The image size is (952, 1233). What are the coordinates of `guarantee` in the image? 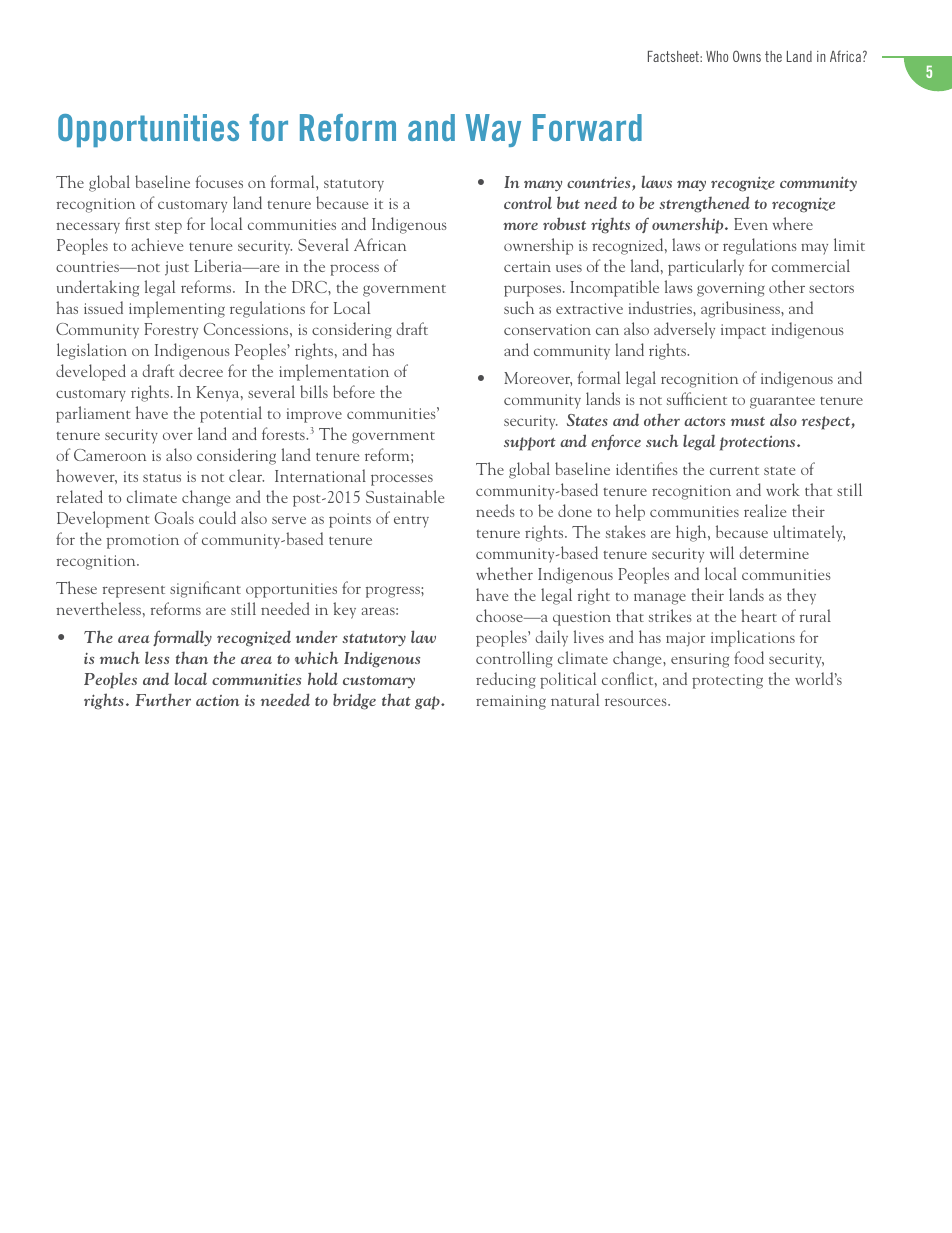 It's located at (782, 402).
